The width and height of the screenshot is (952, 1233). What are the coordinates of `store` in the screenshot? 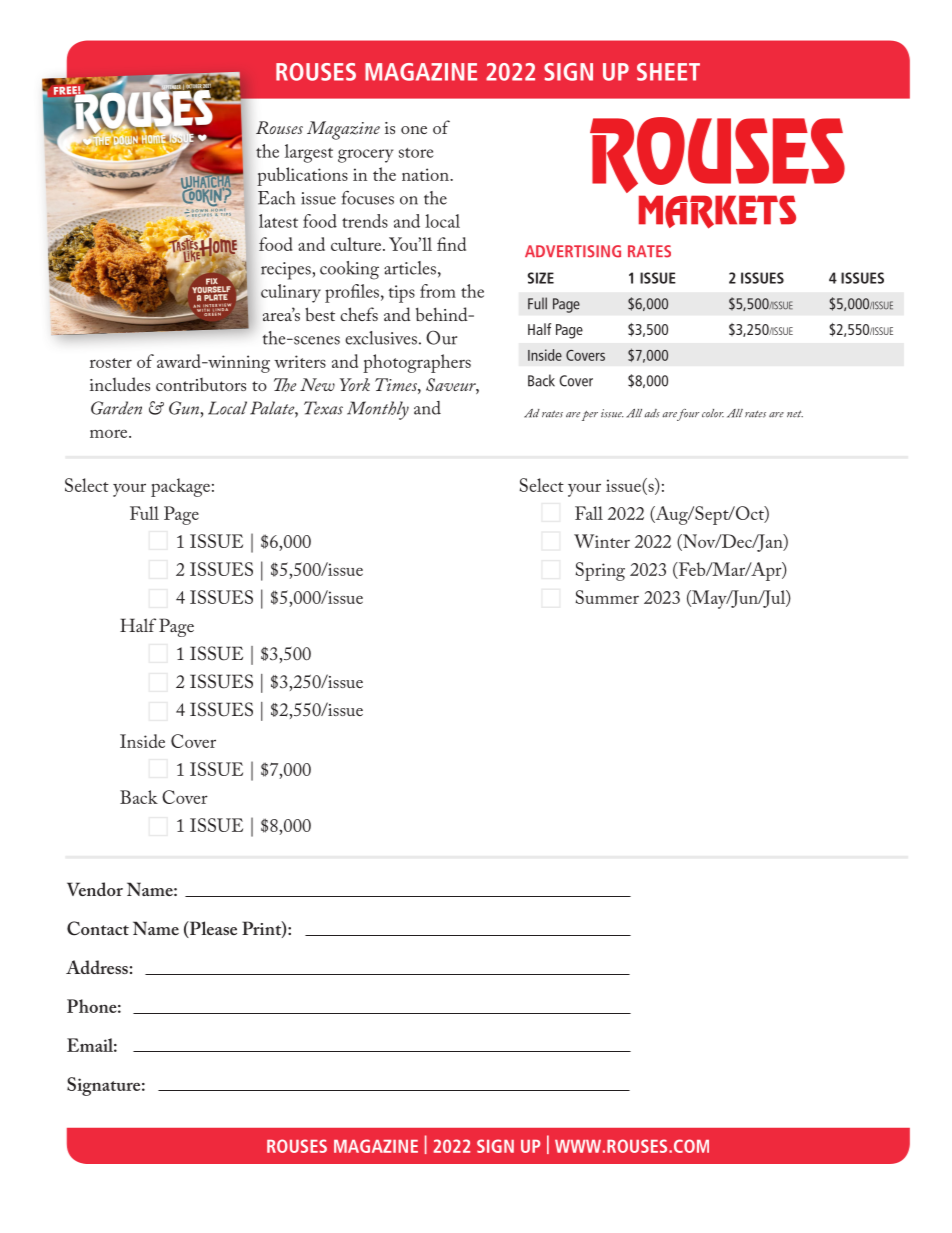 It's located at (416, 153).
